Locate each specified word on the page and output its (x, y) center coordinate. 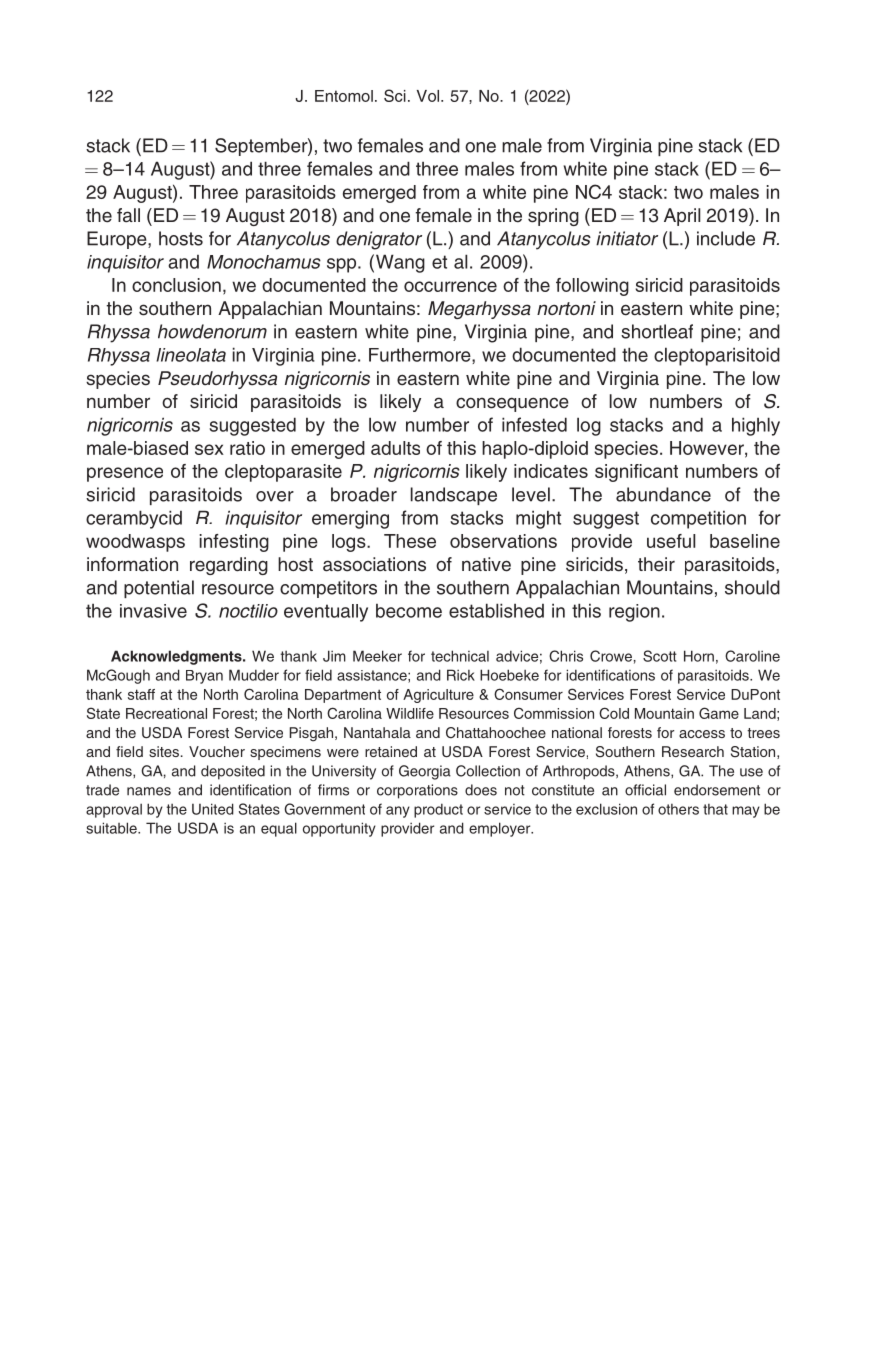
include (726, 238)
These (410, 541)
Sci (395, 95)
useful (671, 541)
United (213, 809)
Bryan (204, 677)
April (682, 217)
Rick (461, 675)
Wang (400, 263)
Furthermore (421, 356)
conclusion (176, 285)
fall (128, 215)
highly (756, 426)
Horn (699, 656)
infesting (234, 543)
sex (209, 449)
